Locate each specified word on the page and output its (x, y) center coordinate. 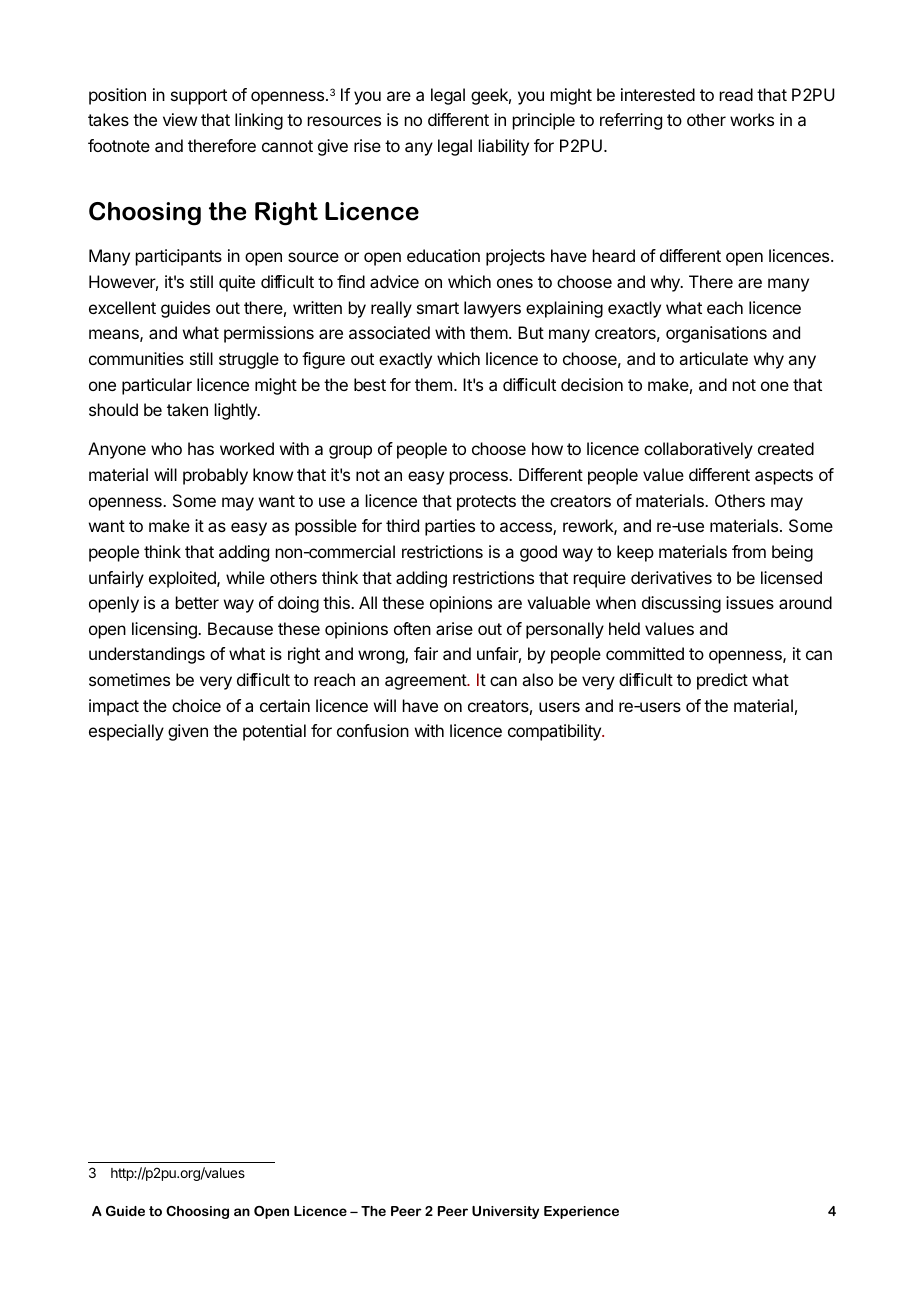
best (370, 384)
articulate (713, 358)
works (752, 119)
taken (187, 409)
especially (126, 732)
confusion (373, 730)
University (505, 1212)
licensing (165, 630)
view (180, 119)
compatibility (555, 732)
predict (722, 681)
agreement (426, 682)
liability (504, 147)
